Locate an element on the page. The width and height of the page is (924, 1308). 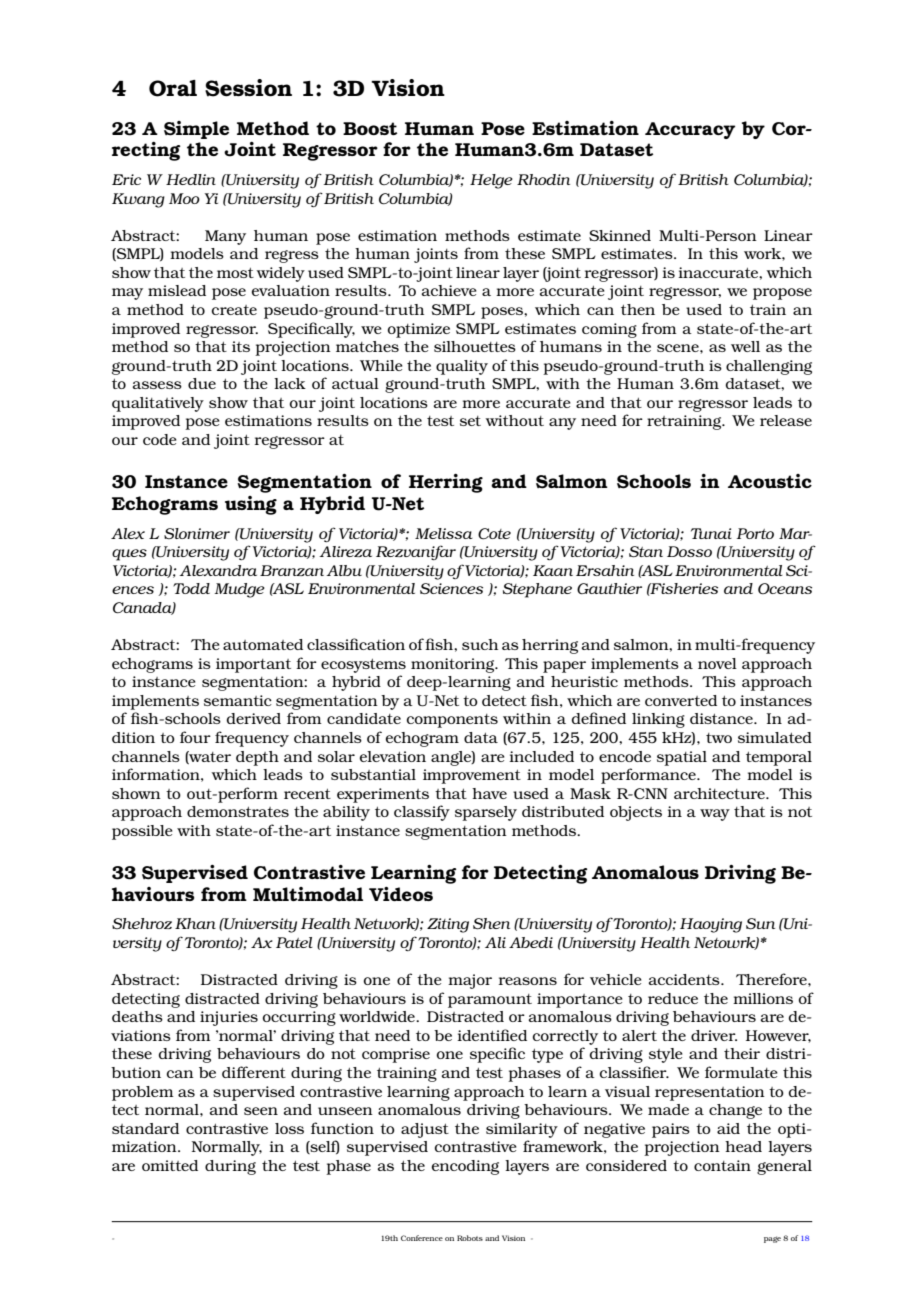
Helge is located at coordinates (491, 181).
